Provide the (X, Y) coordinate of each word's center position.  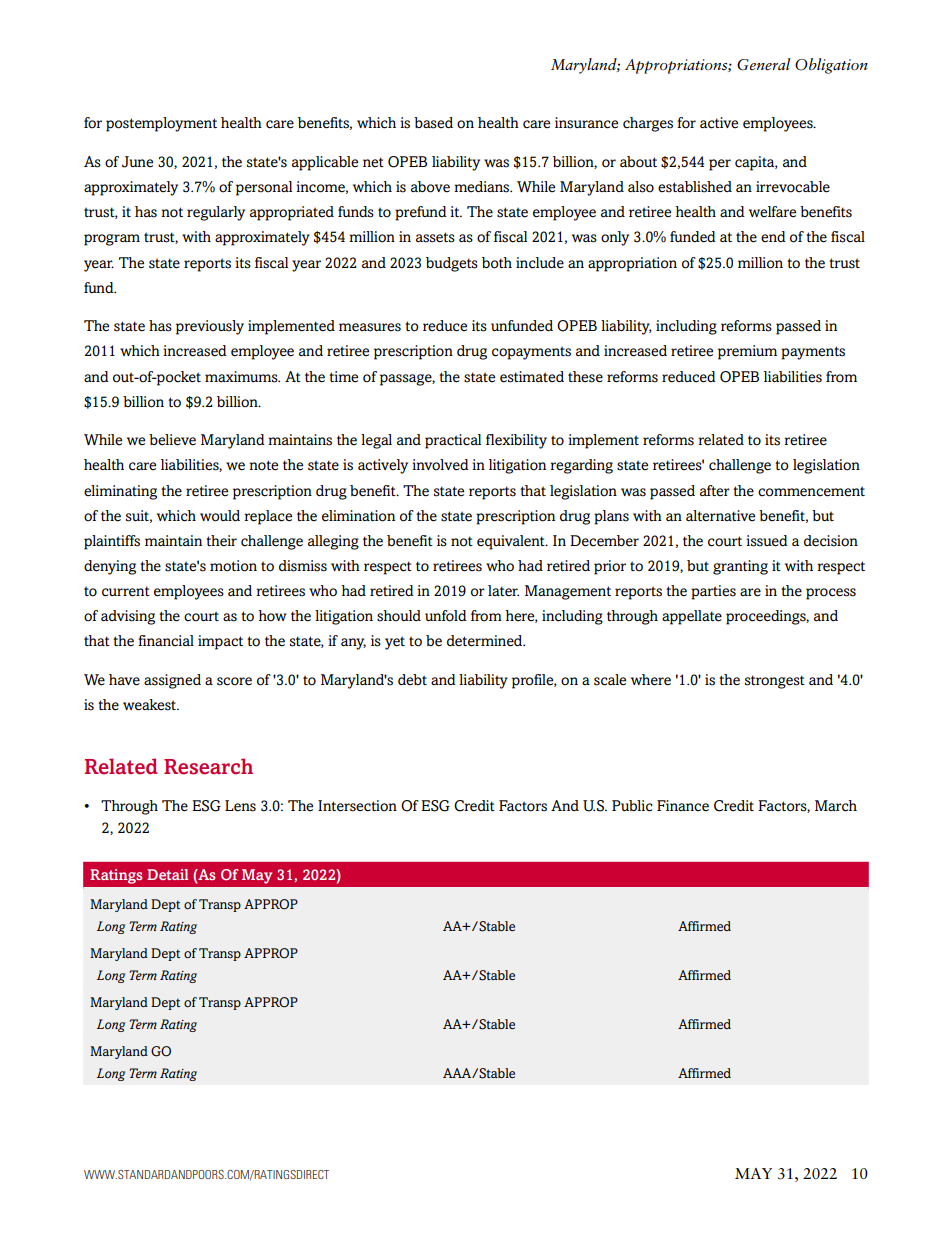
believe (172, 440)
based (433, 123)
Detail (167, 874)
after (715, 490)
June (137, 162)
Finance (683, 806)
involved (440, 465)
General (763, 64)
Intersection (357, 806)
